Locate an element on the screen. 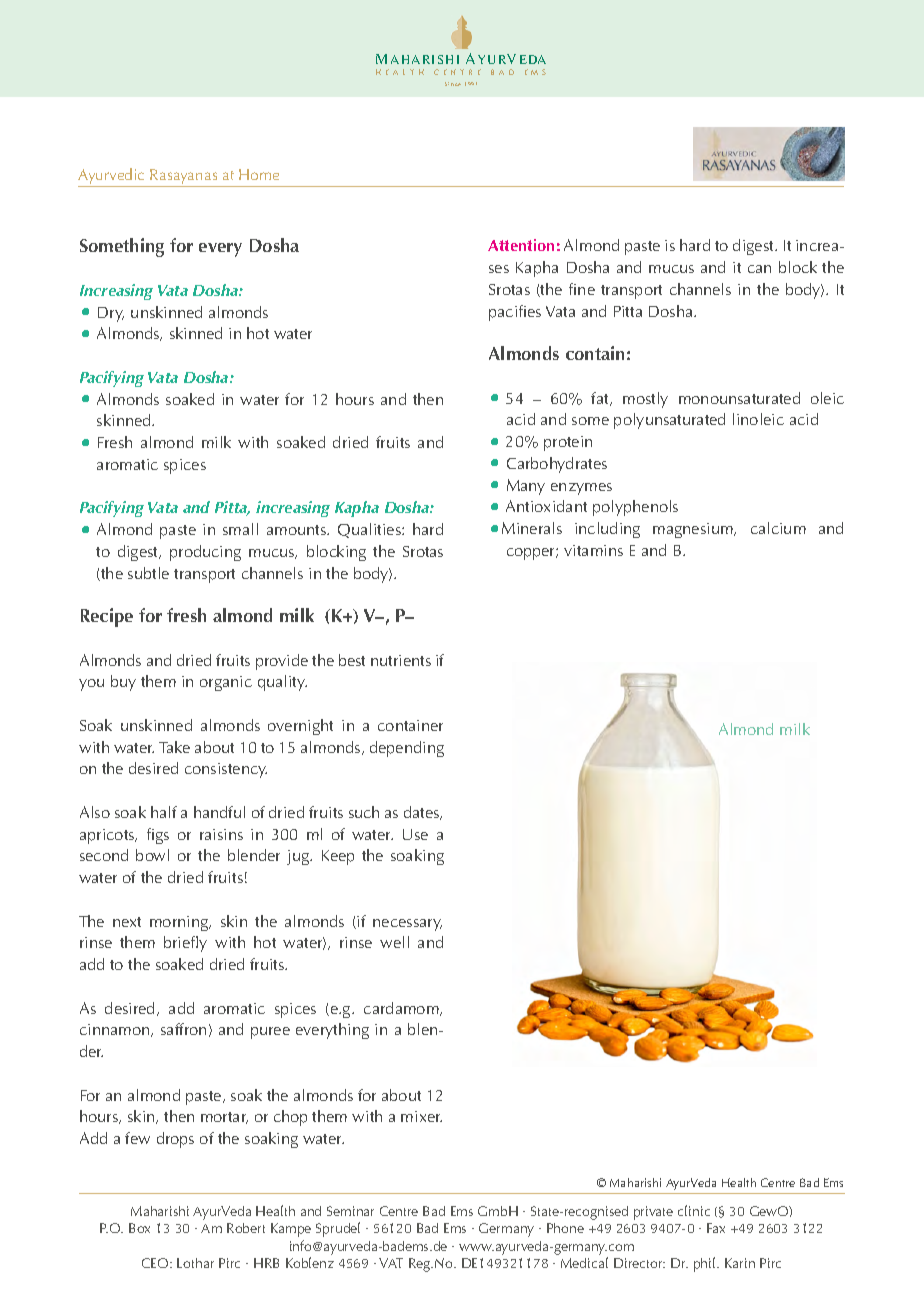 This screenshot has height=1308, width=924. Box is located at coordinates (139, 1228).
